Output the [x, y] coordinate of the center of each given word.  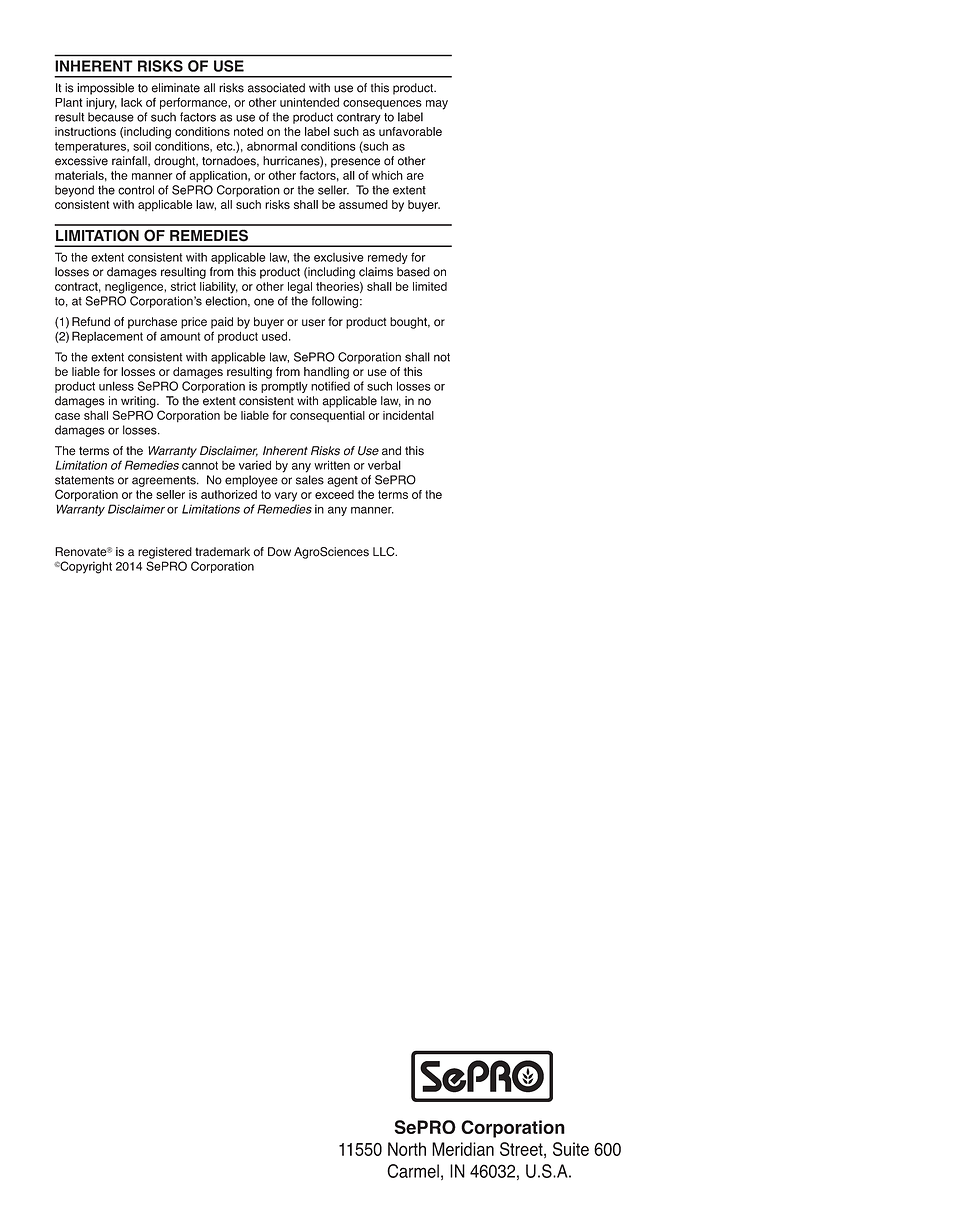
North [407, 1149]
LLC [385, 552]
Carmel [413, 1171]
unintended [309, 102]
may [437, 105]
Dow [279, 552]
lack [131, 102]
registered [165, 553]
